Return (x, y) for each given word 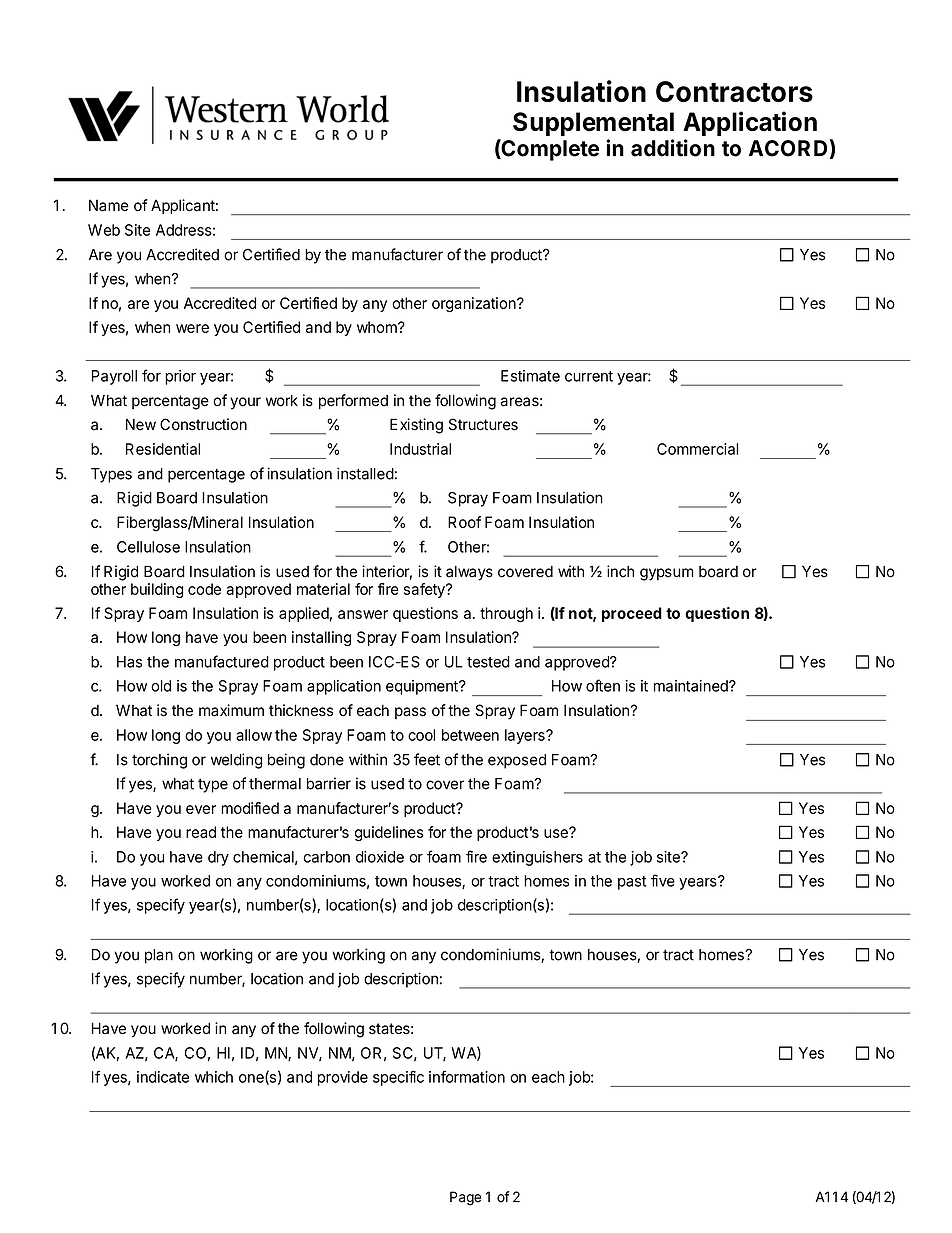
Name (109, 205)
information (467, 1077)
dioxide (380, 857)
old (161, 686)
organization (475, 304)
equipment (423, 687)
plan (159, 956)
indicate (163, 1077)
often (603, 685)
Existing (416, 426)
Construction (203, 424)
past (632, 883)
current (589, 376)
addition (673, 148)
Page (465, 1198)
